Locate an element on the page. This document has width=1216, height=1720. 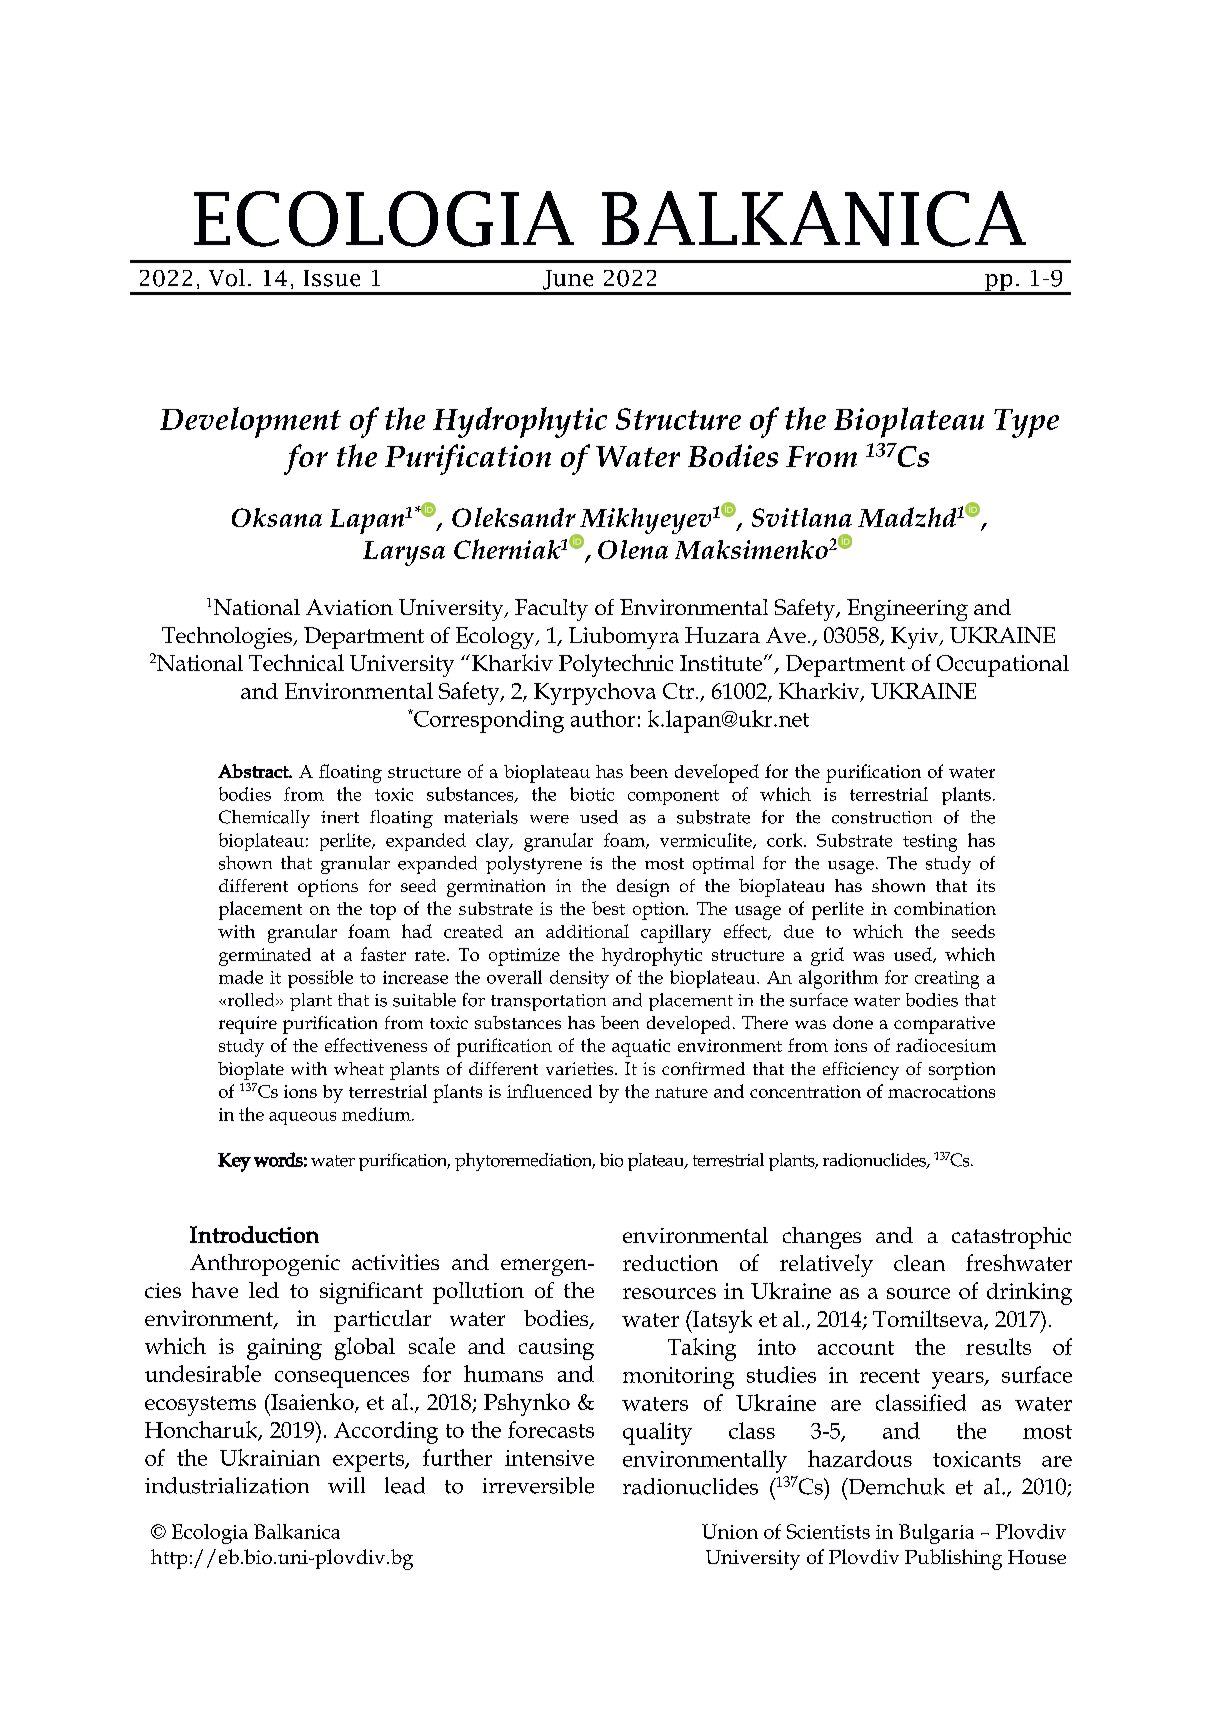
aqueous is located at coordinates (302, 1118).
